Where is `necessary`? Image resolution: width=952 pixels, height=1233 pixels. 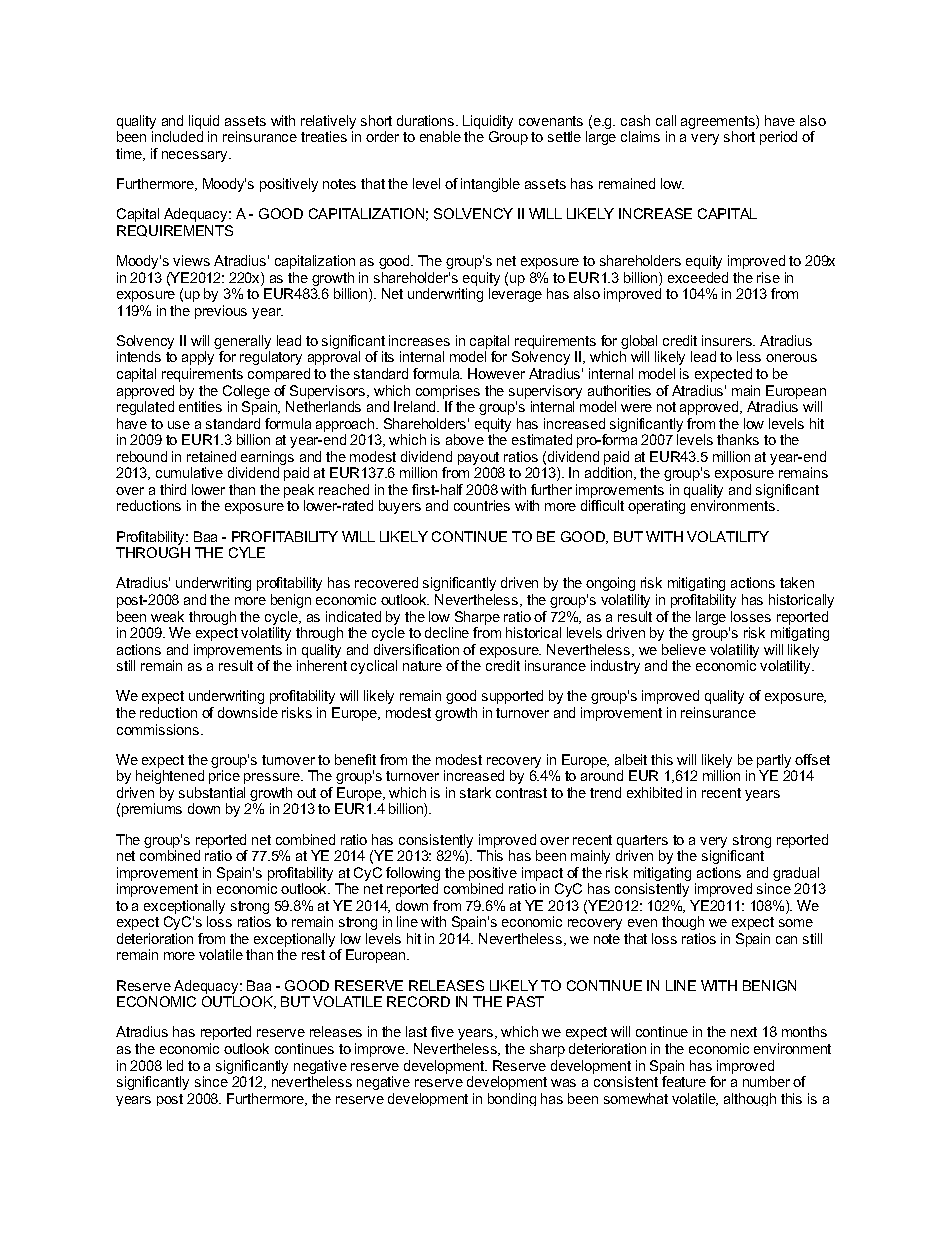 necessary is located at coordinates (196, 156).
